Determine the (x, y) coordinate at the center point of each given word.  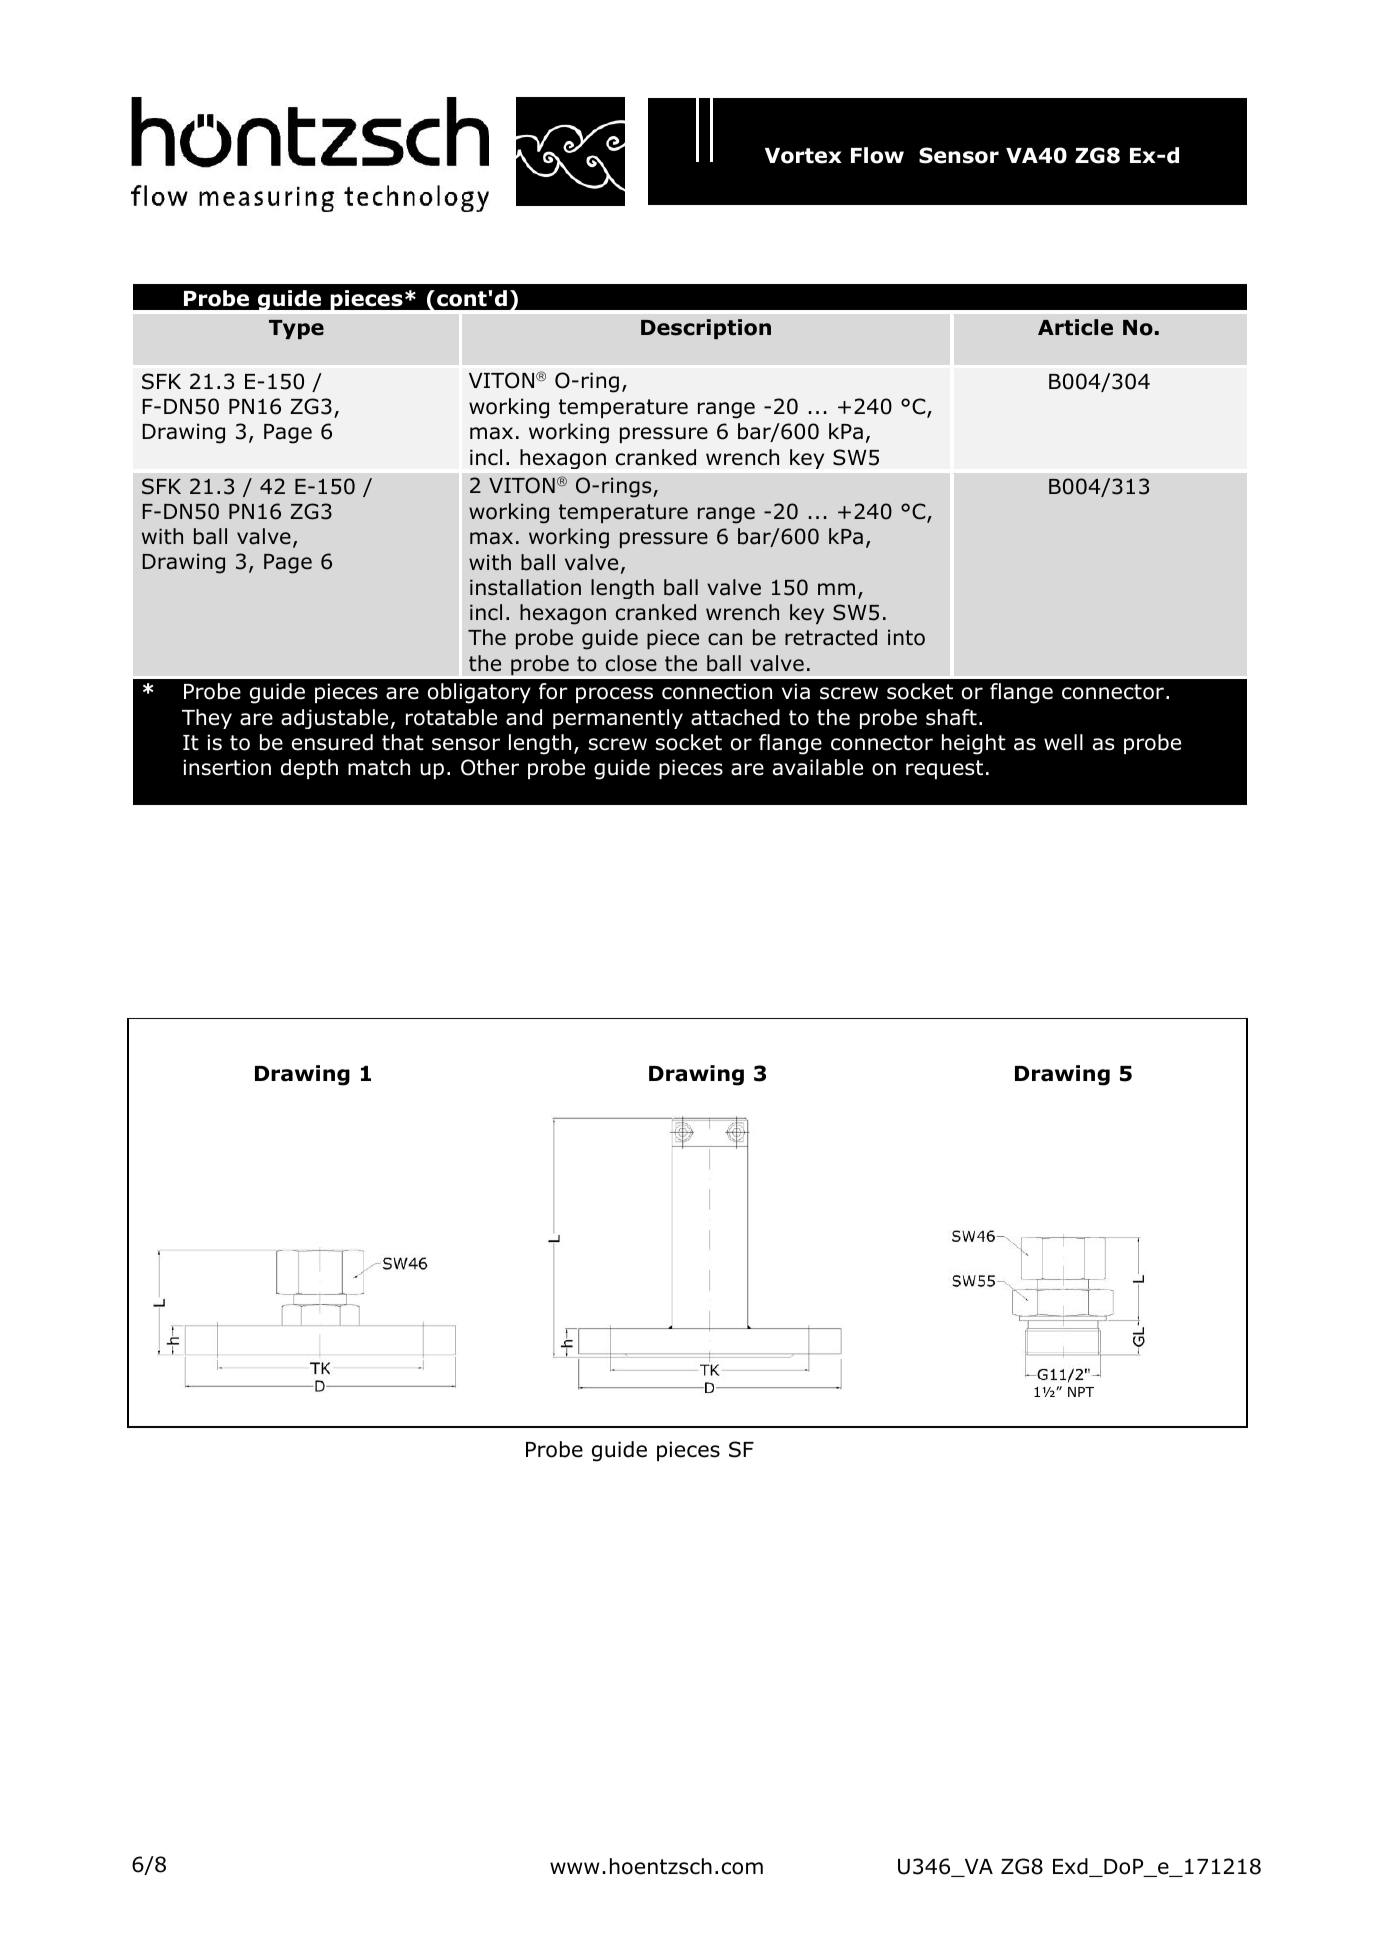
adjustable (334, 719)
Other (490, 767)
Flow (877, 155)
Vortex (803, 156)
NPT (1081, 1392)
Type (296, 329)
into (906, 637)
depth (309, 769)
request (944, 769)
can (725, 639)
